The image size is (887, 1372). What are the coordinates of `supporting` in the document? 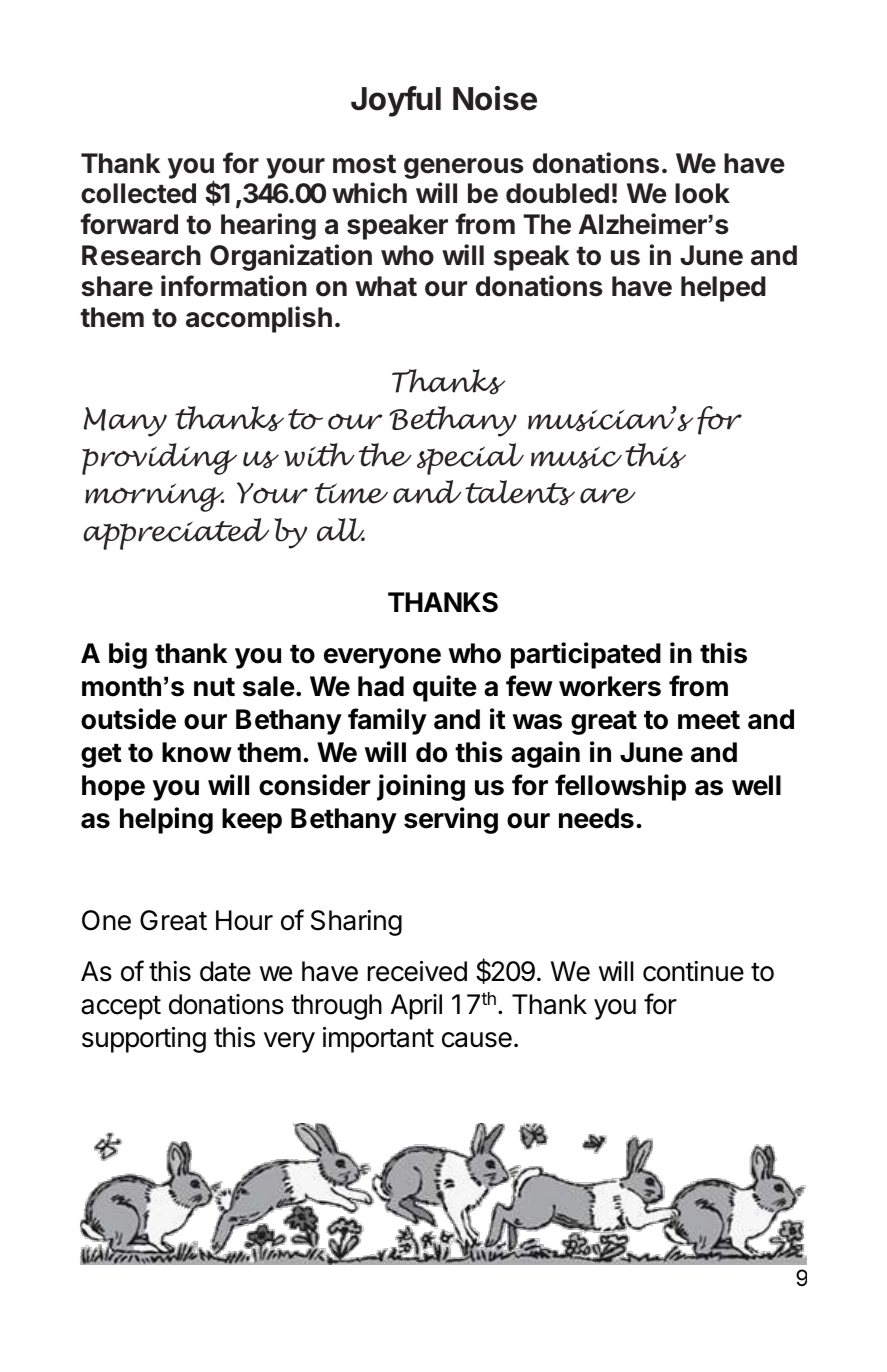 It's located at (144, 1040).
